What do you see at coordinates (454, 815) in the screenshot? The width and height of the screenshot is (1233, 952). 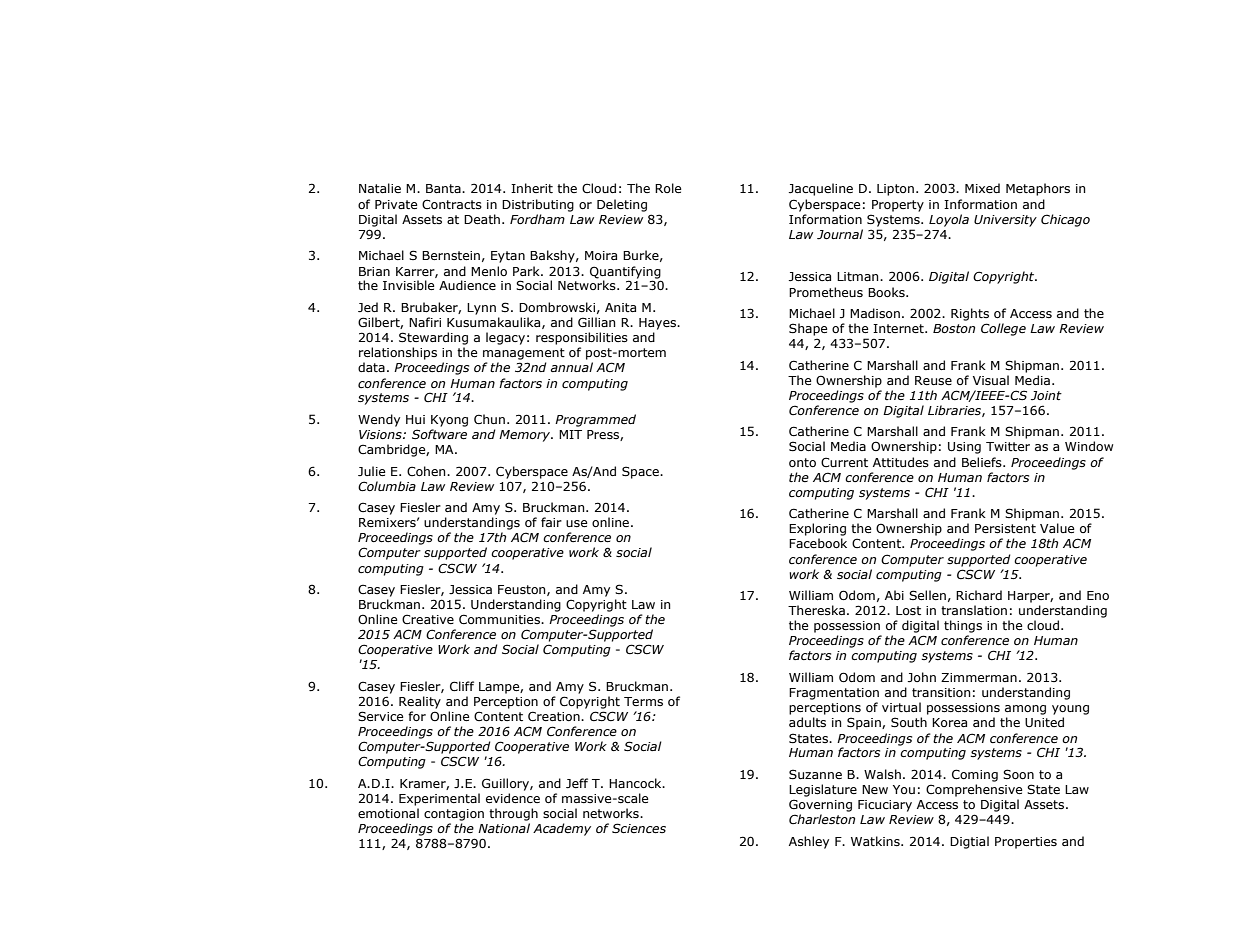 I see `contagion` at bounding box center [454, 815].
